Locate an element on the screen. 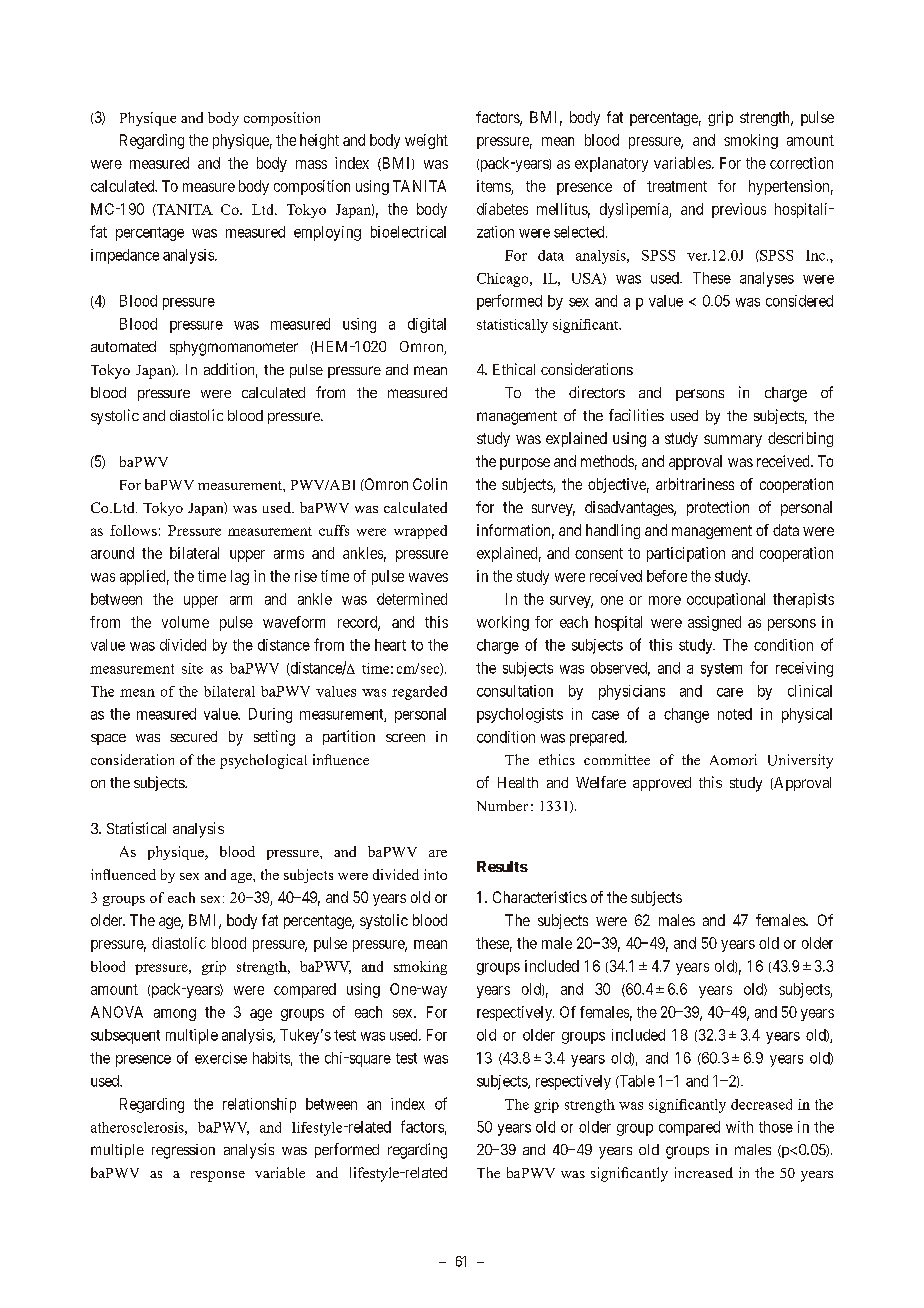 The height and width of the screenshot is (1308, 924). assigned is located at coordinates (714, 623).
